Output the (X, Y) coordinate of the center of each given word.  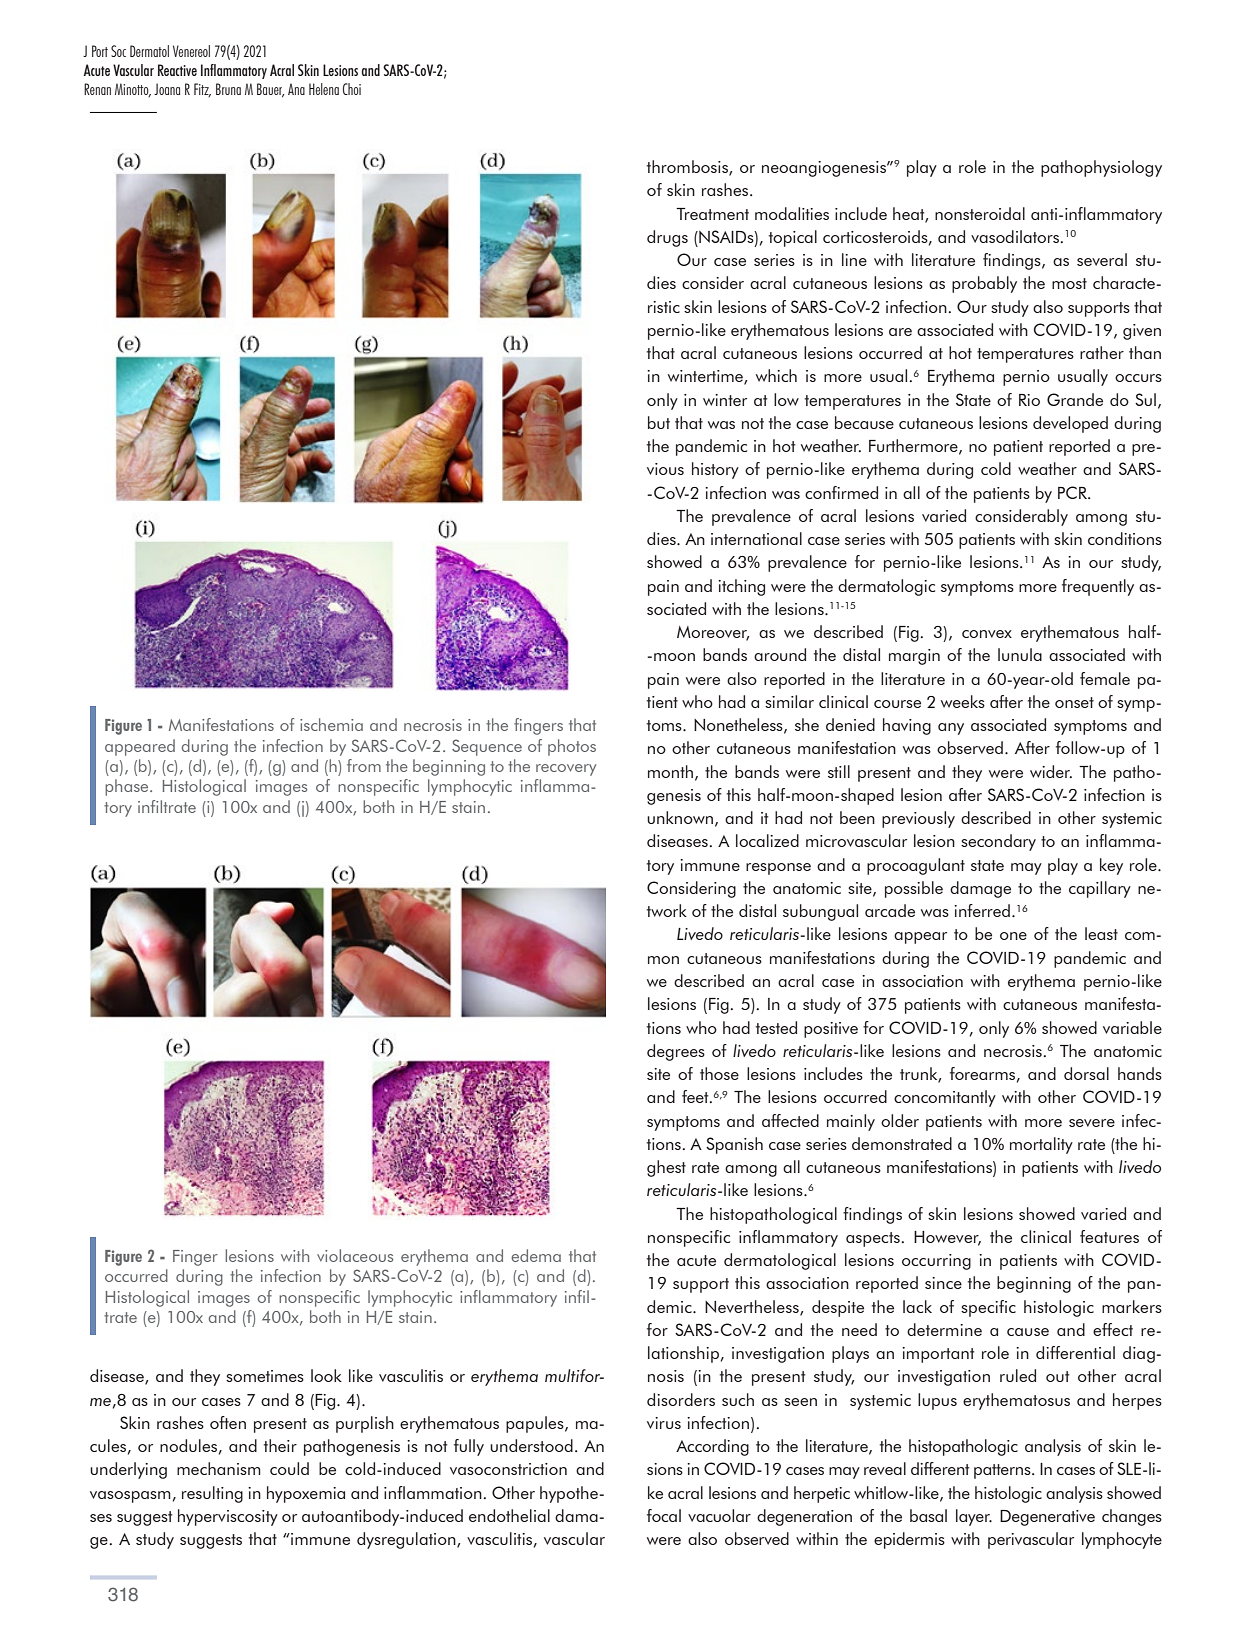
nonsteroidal (980, 213)
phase (128, 787)
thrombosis (688, 168)
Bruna (228, 89)
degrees (676, 1052)
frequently (1098, 587)
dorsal (1086, 1073)
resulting (212, 1494)
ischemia (331, 724)
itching (741, 587)
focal (664, 1515)
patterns (1003, 1471)
